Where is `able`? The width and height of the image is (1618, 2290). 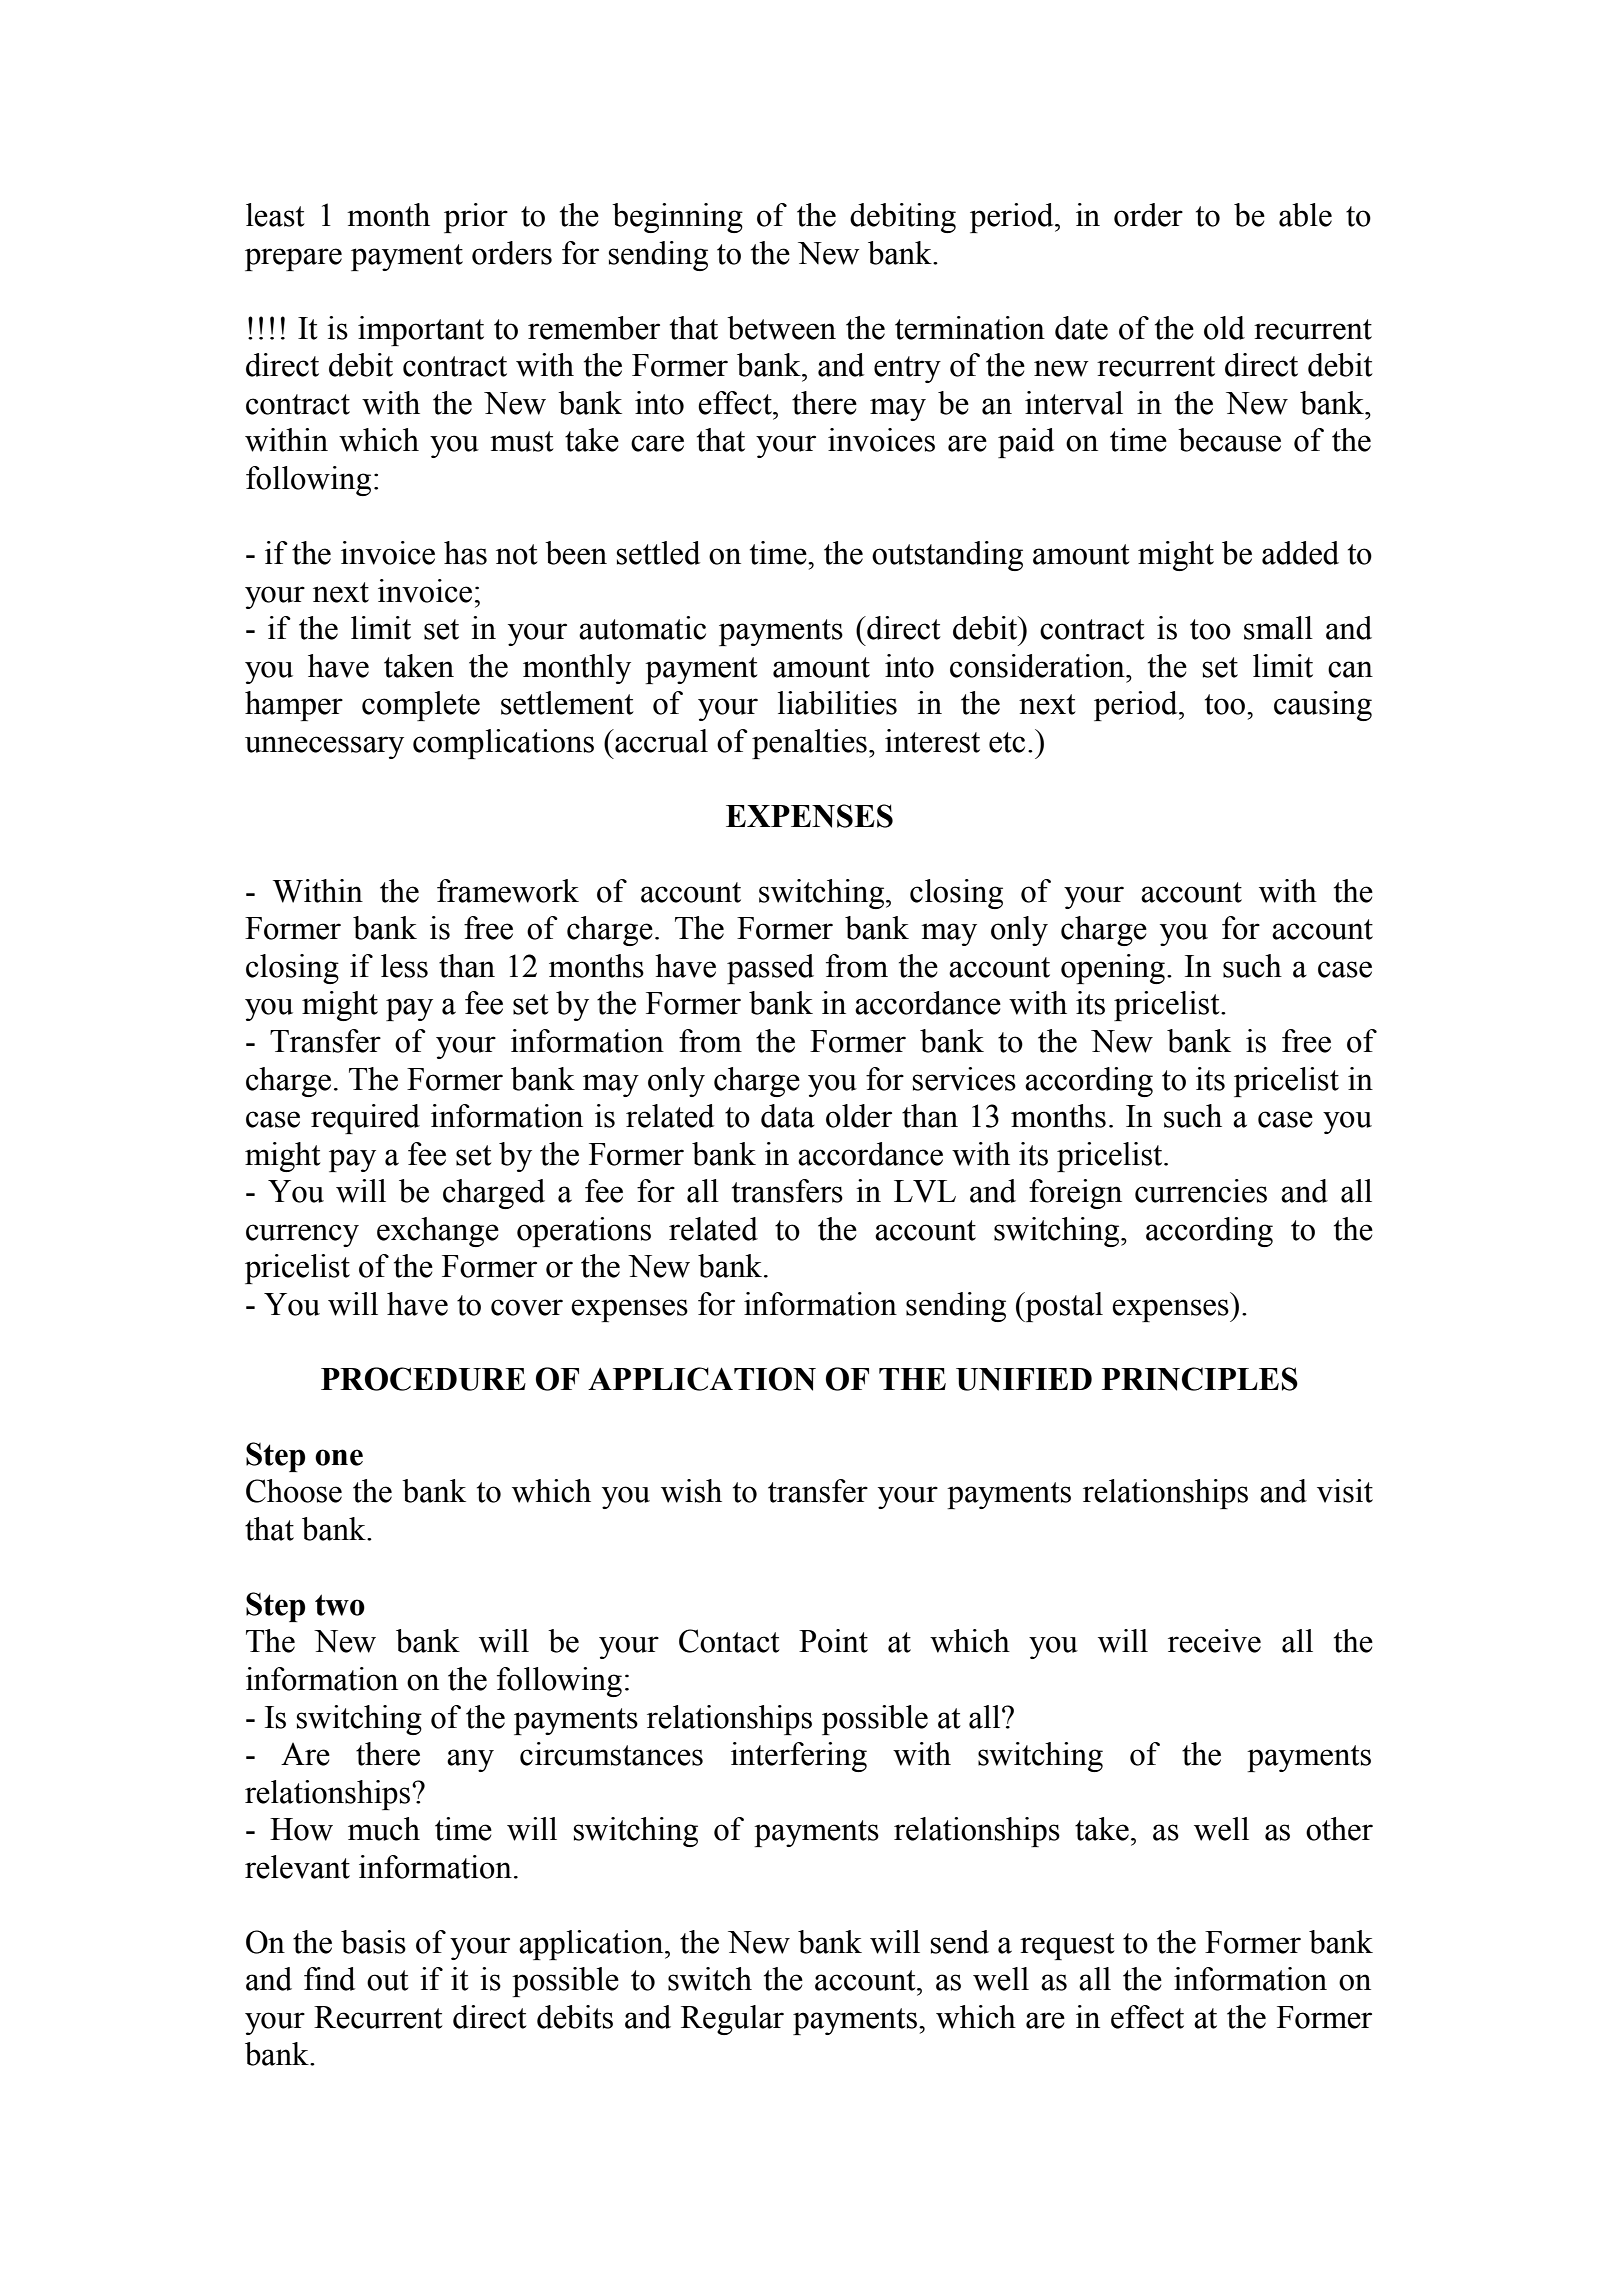 able is located at coordinates (1305, 215).
